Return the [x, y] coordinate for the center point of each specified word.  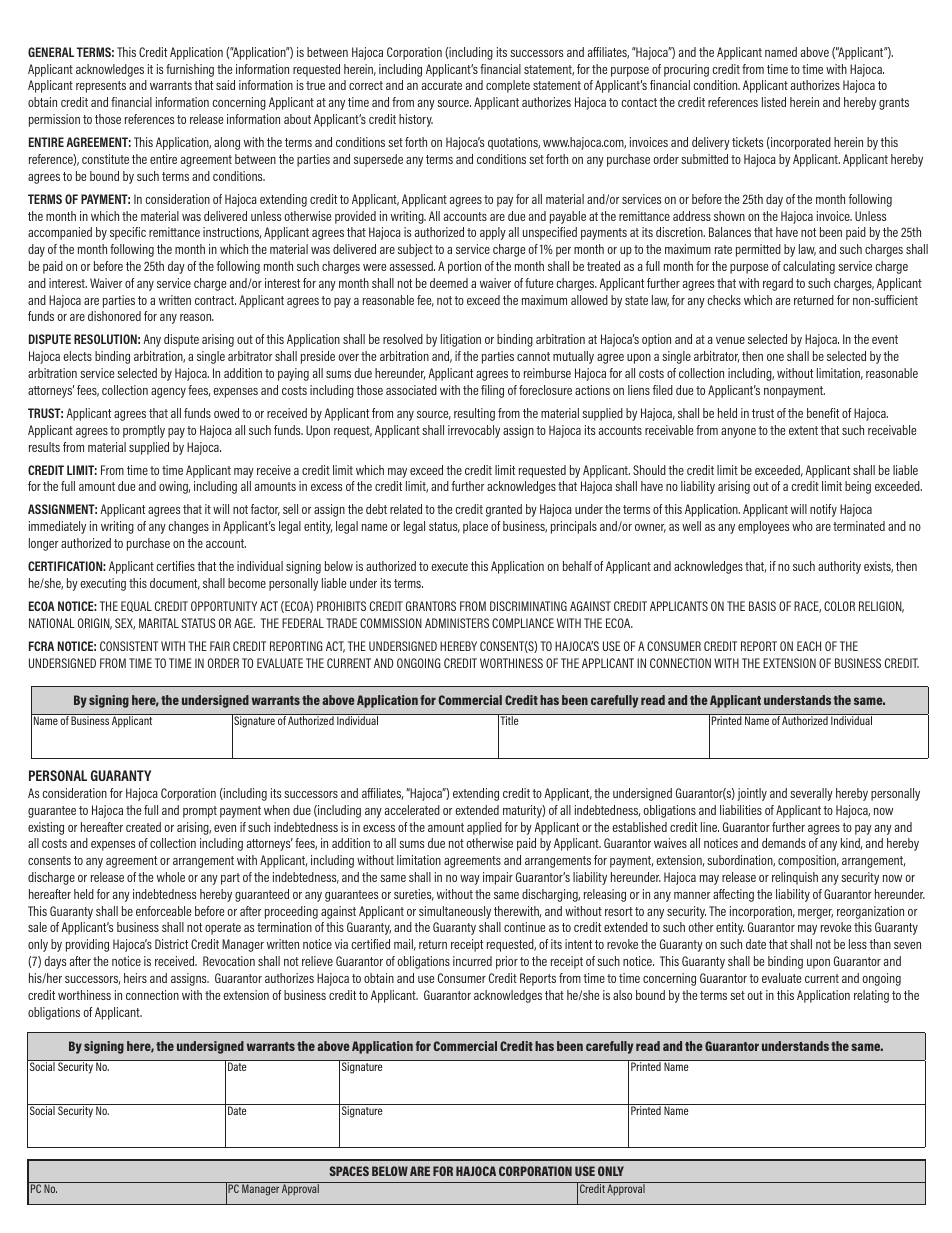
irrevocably [474, 431]
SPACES [349, 1171]
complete [508, 86]
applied [484, 828]
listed [774, 102]
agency [168, 393]
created [143, 827]
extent [803, 430]
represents [101, 87]
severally [811, 794]
